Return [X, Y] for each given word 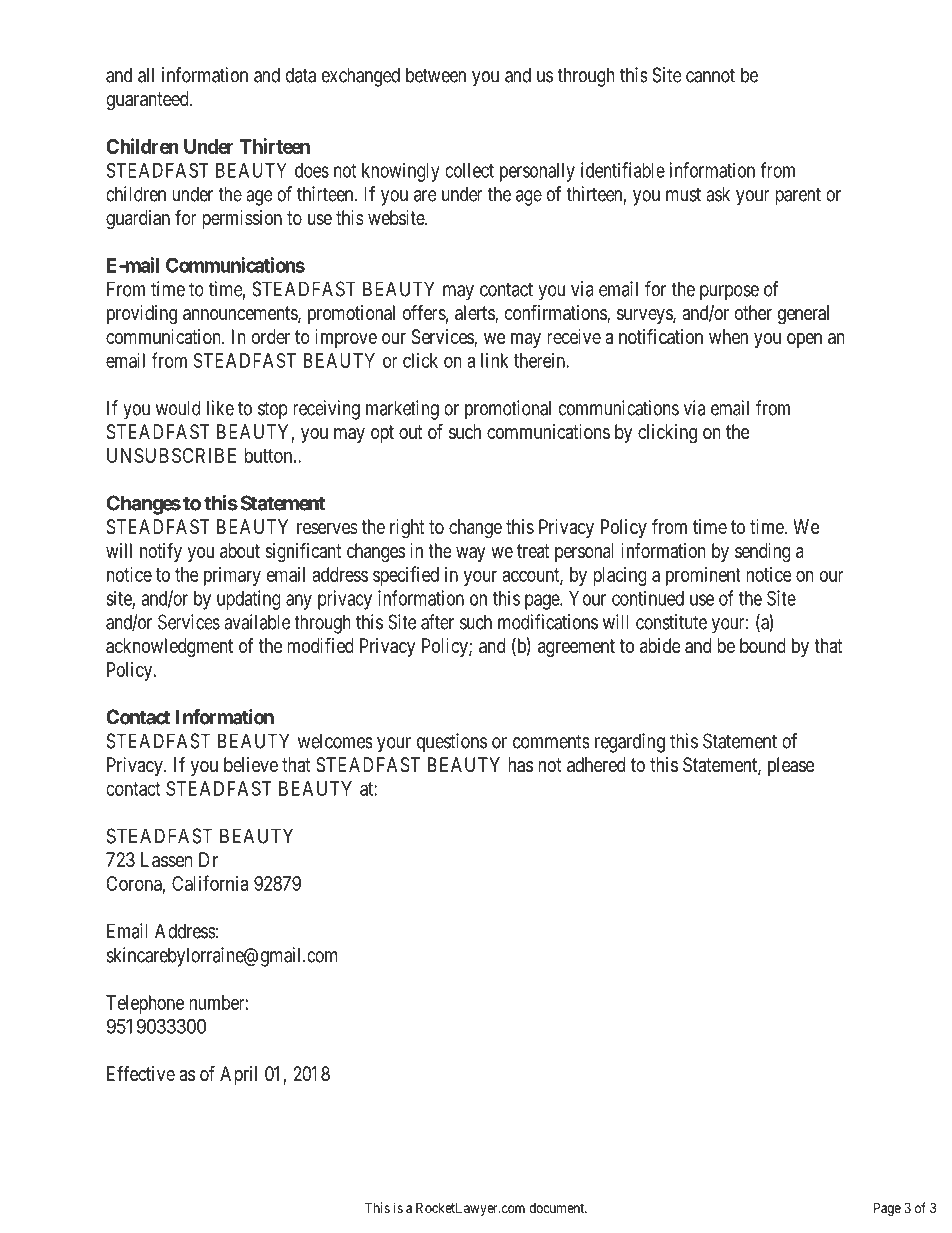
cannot [710, 75]
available [257, 622]
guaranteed [148, 101]
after [437, 622]
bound [763, 645]
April [238, 1075]
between [436, 75]
